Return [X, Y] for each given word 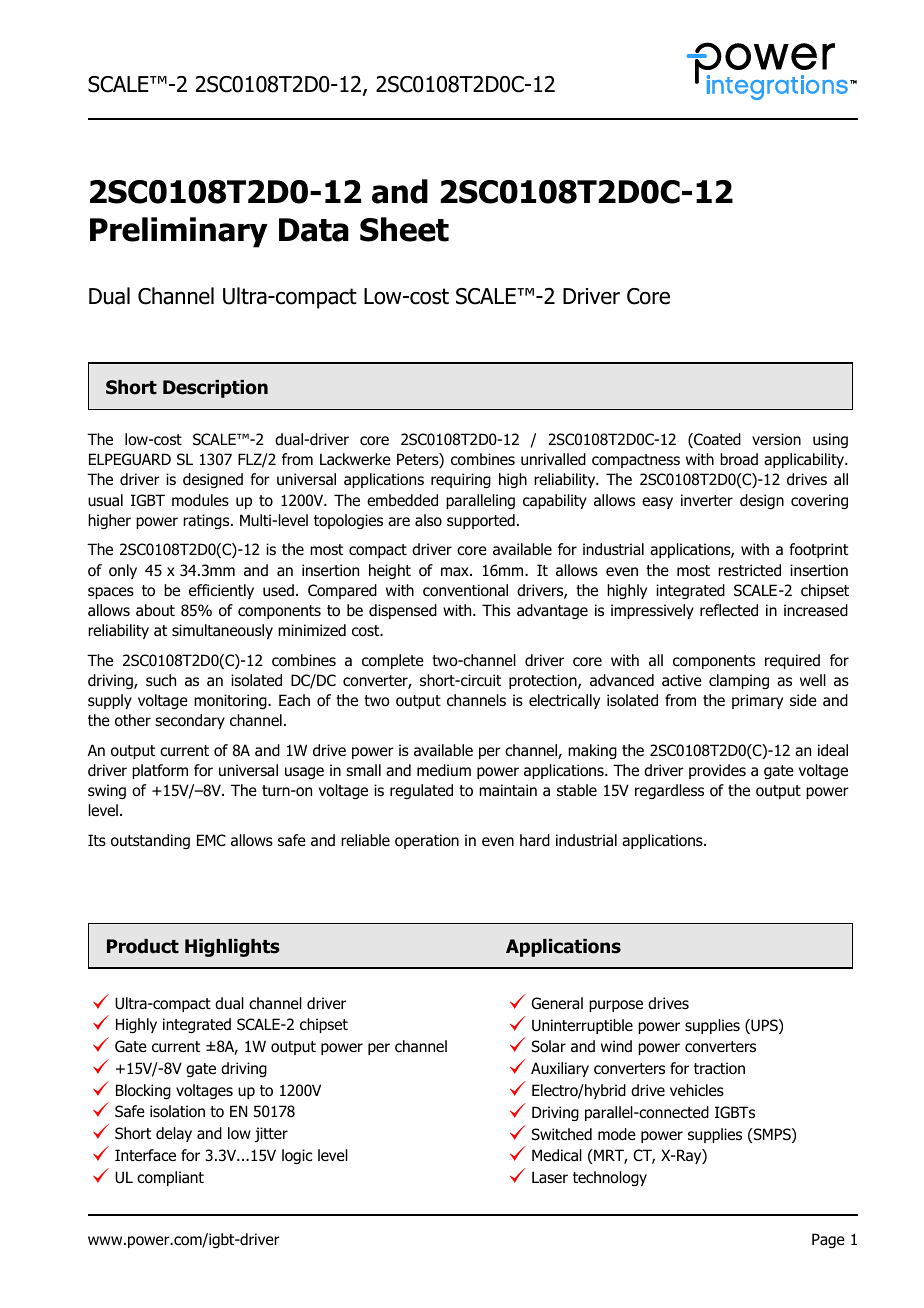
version [776, 439]
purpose [616, 1006]
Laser [550, 1177]
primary [757, 701]
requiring [461, 480]
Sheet [404, 229]
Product [143, 946]
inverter [707, 500]
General [557, 1003]
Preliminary [179, 232]
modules [200, 500]
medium [444, 770]
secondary [190, 721]
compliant [170, 1178]
